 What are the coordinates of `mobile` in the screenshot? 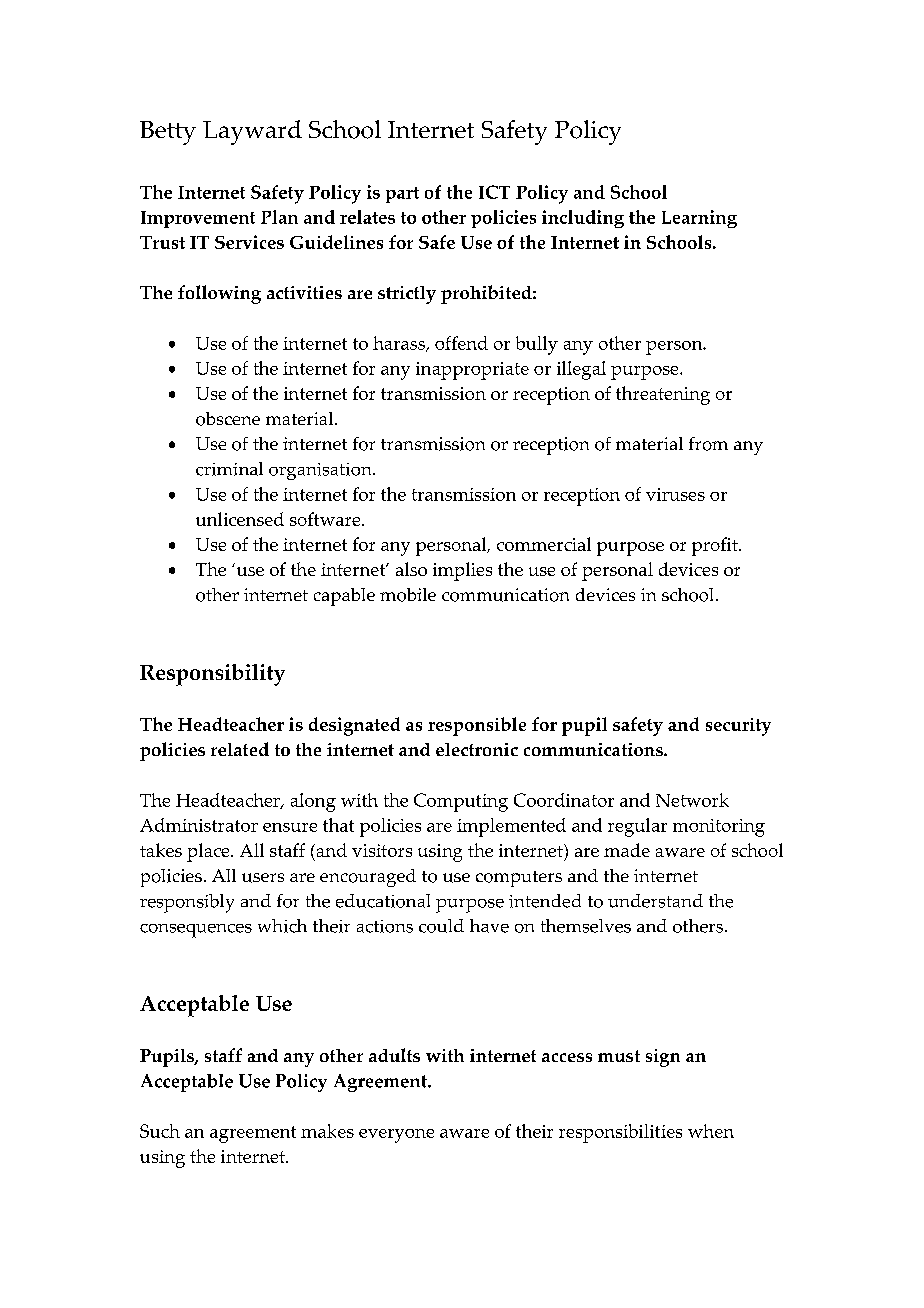 It's located at (408, 595).
